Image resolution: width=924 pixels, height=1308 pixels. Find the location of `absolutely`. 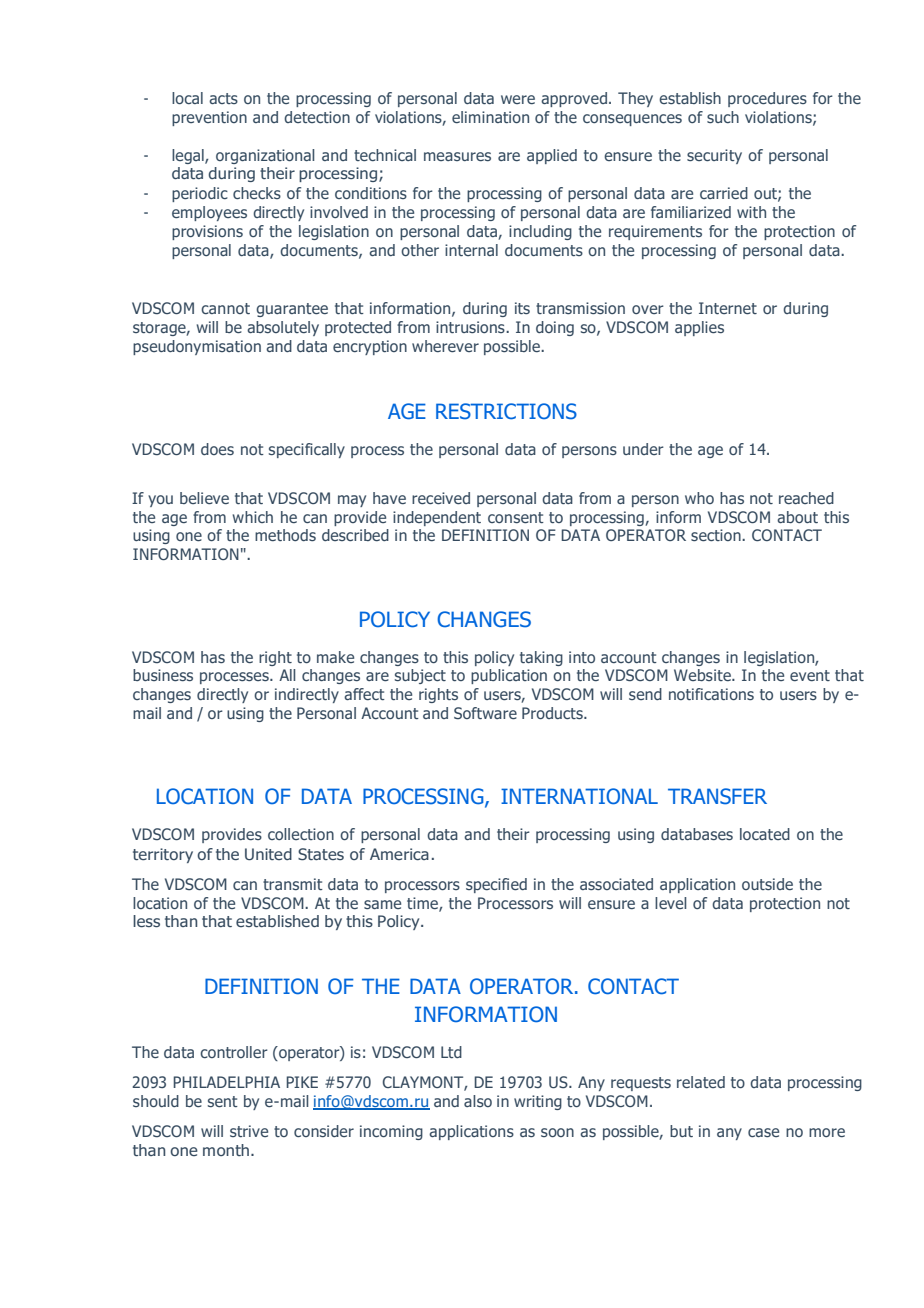

absolutely is located at coordinates (283, 328).
